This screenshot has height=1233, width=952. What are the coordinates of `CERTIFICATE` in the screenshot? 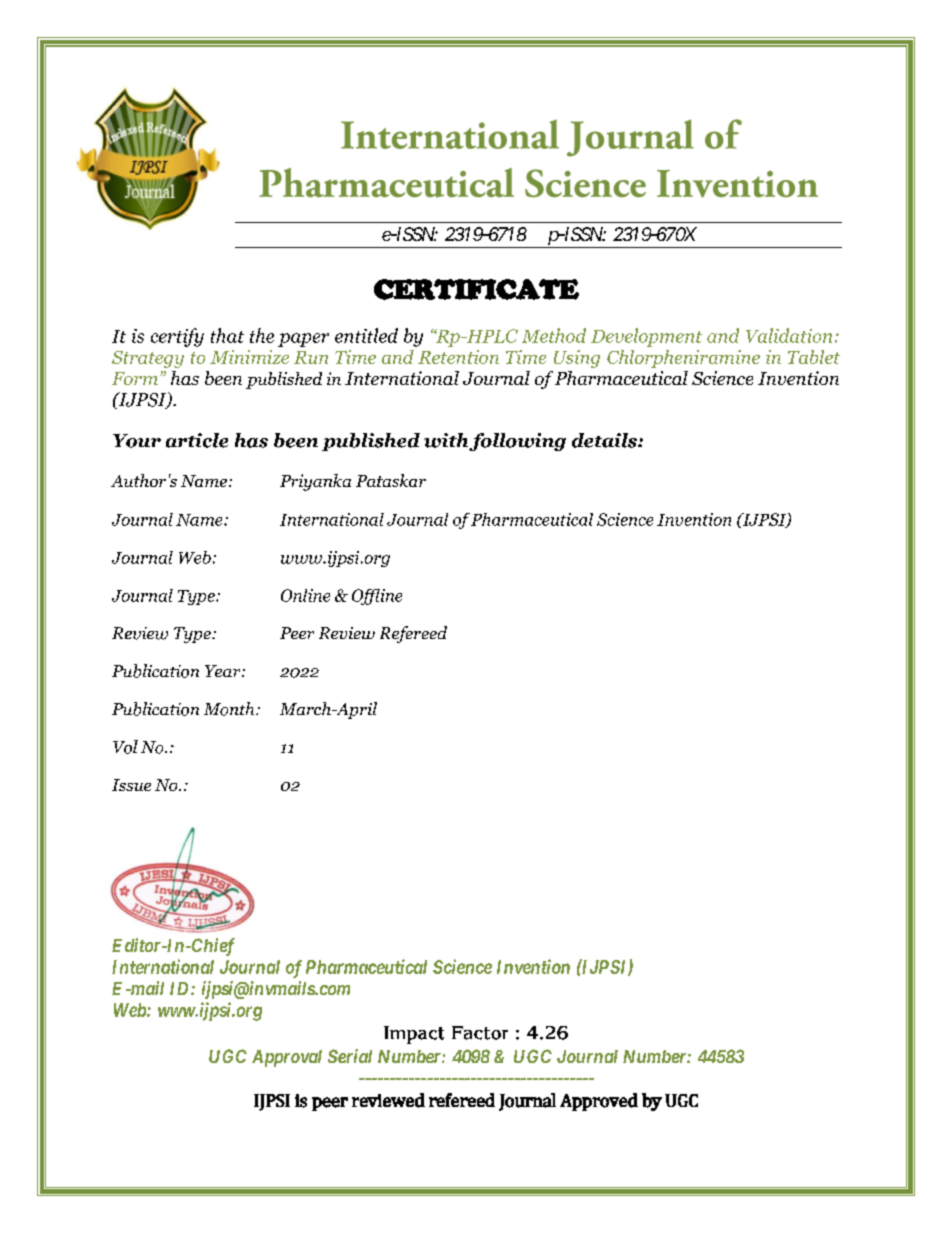 It's located at (476, 289).
